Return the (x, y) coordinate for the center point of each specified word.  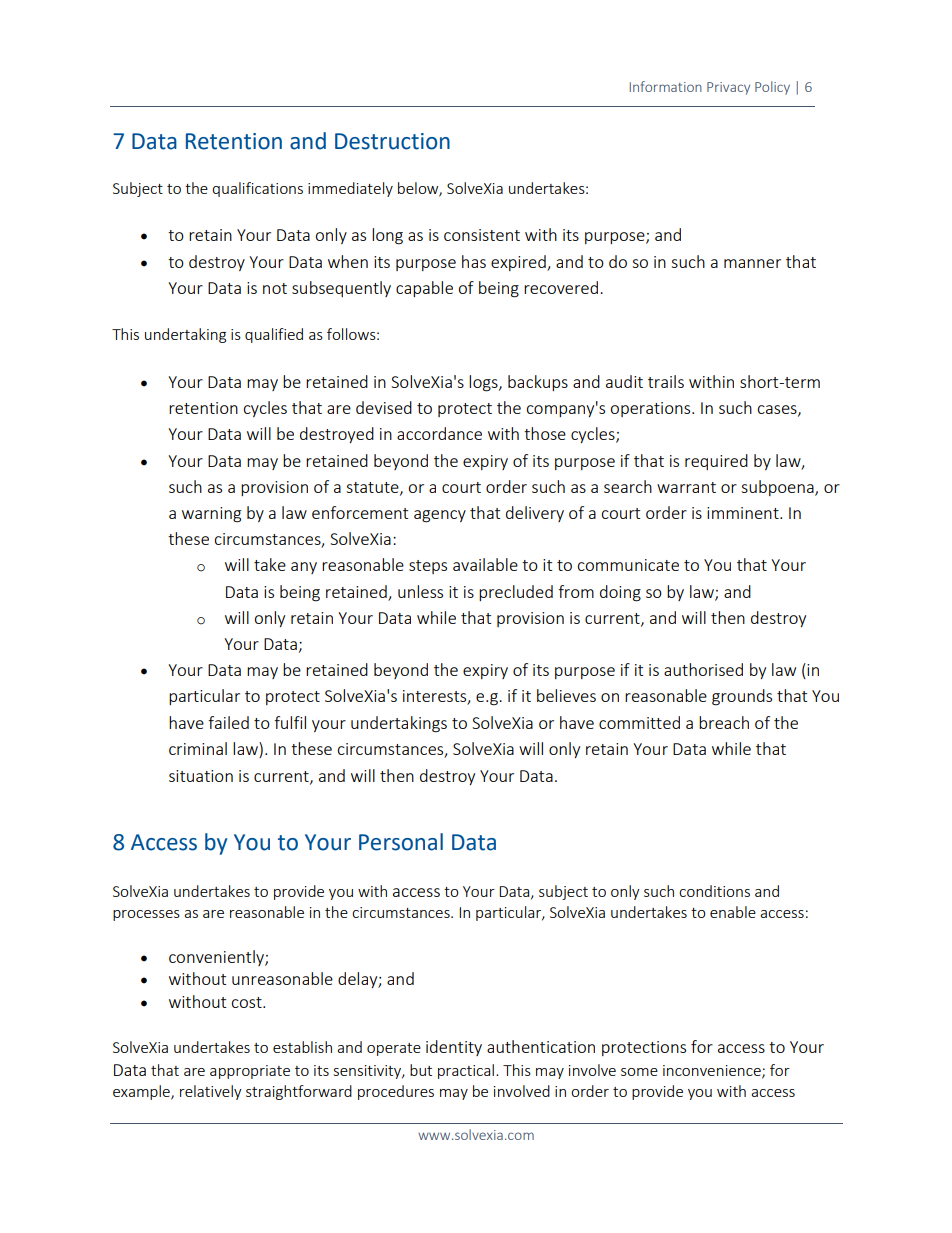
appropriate (250, 1072)
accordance (439, 433)
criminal (198, 748)
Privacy (728, 88)
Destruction (392, 141)
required (716, 462)
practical (466, 1071)
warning (211, 515)
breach (724, 722)
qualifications (257, 189)
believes (566, 695)
